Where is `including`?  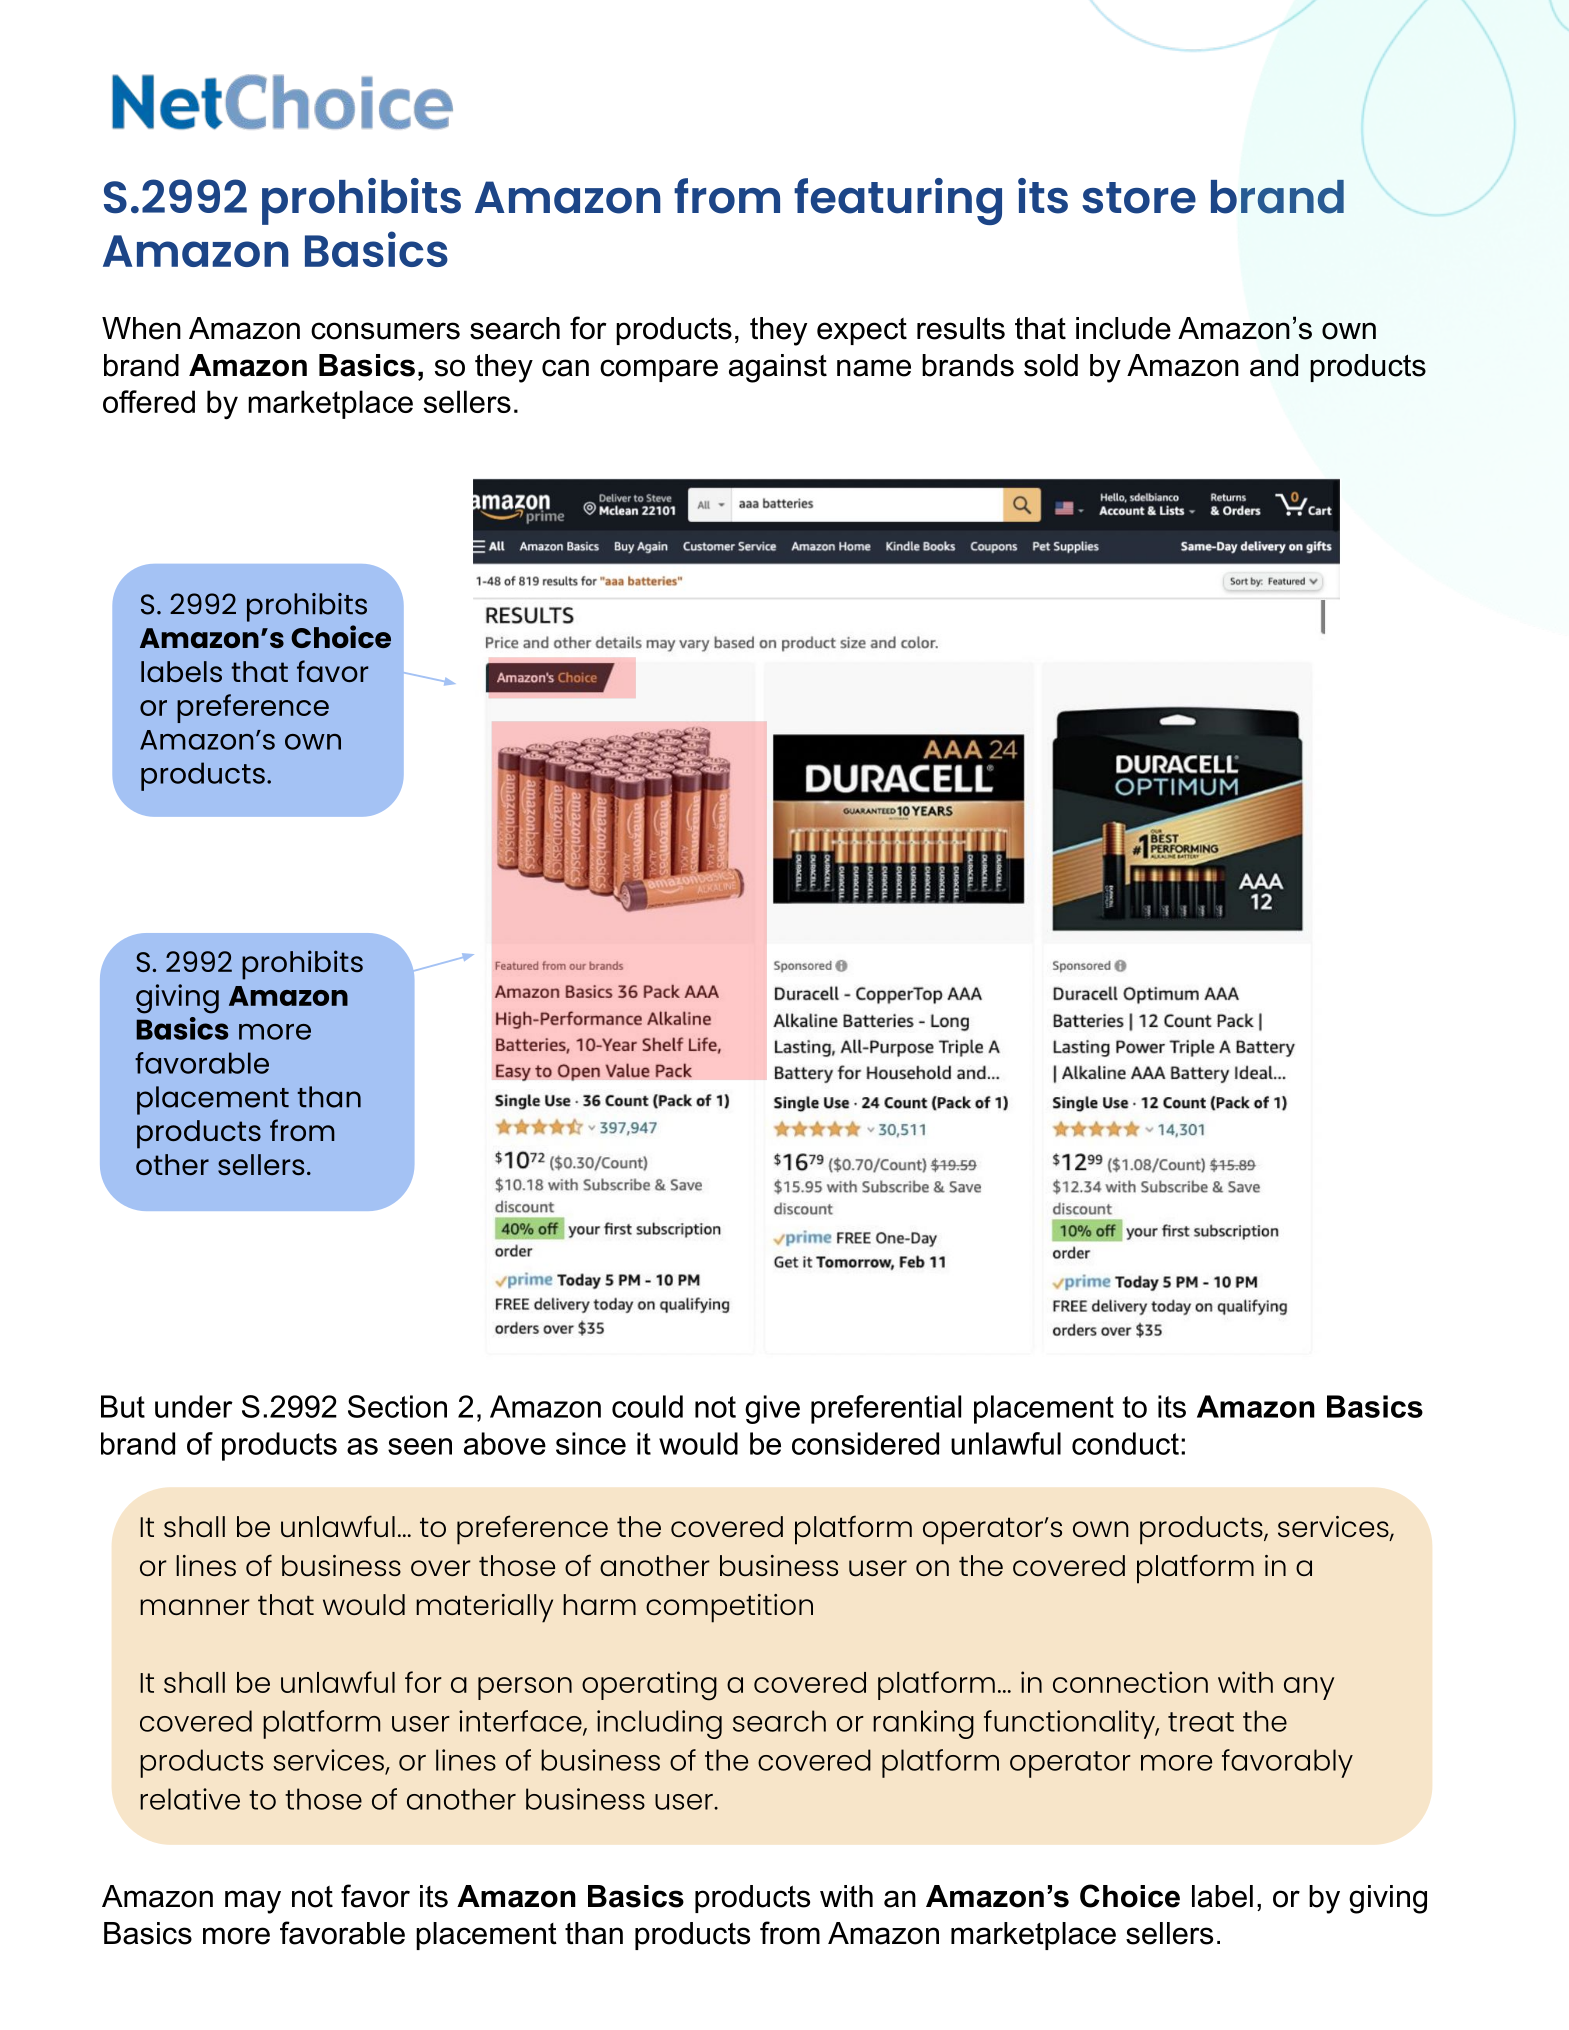
including is located at coordinates (659, 1724).
